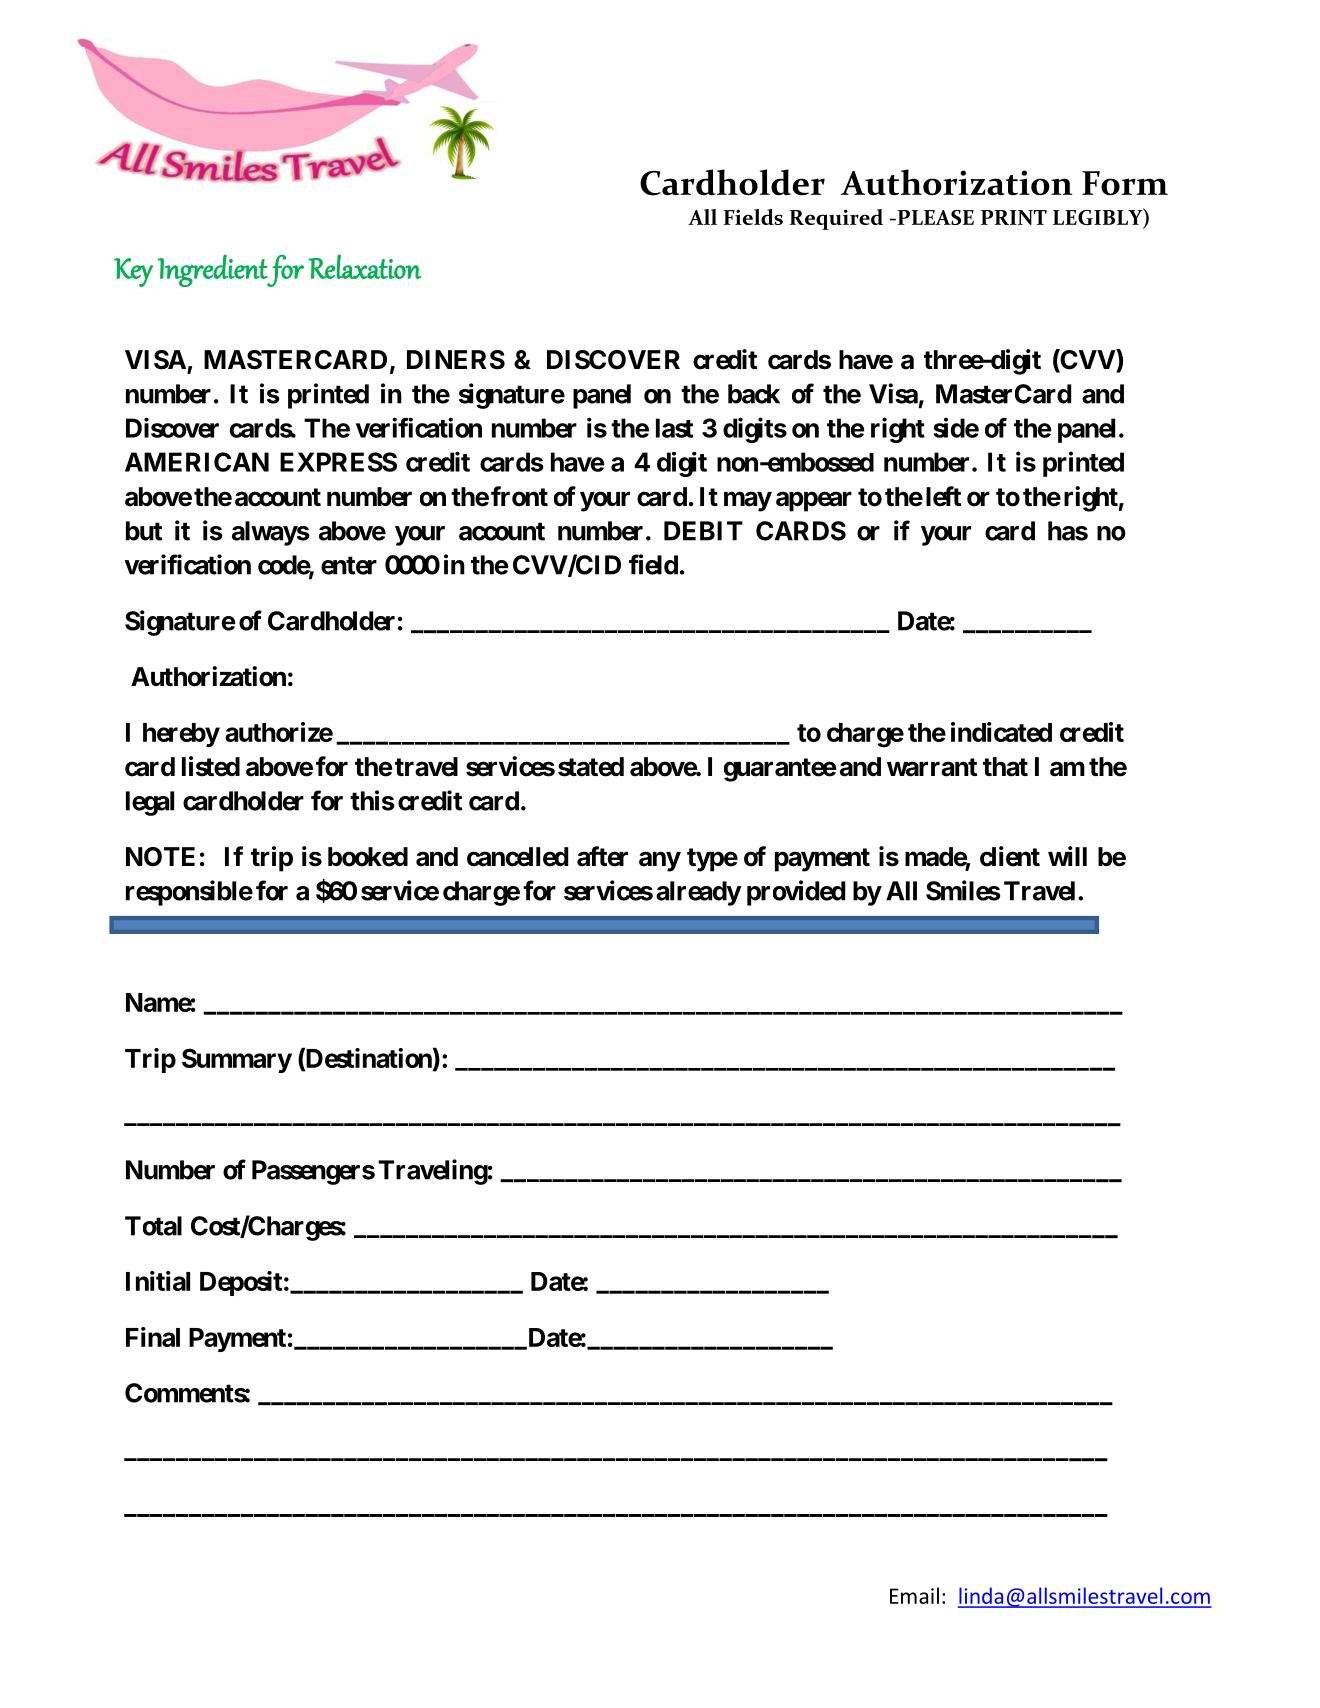  I want to click on Total, so click(153, 1226).
